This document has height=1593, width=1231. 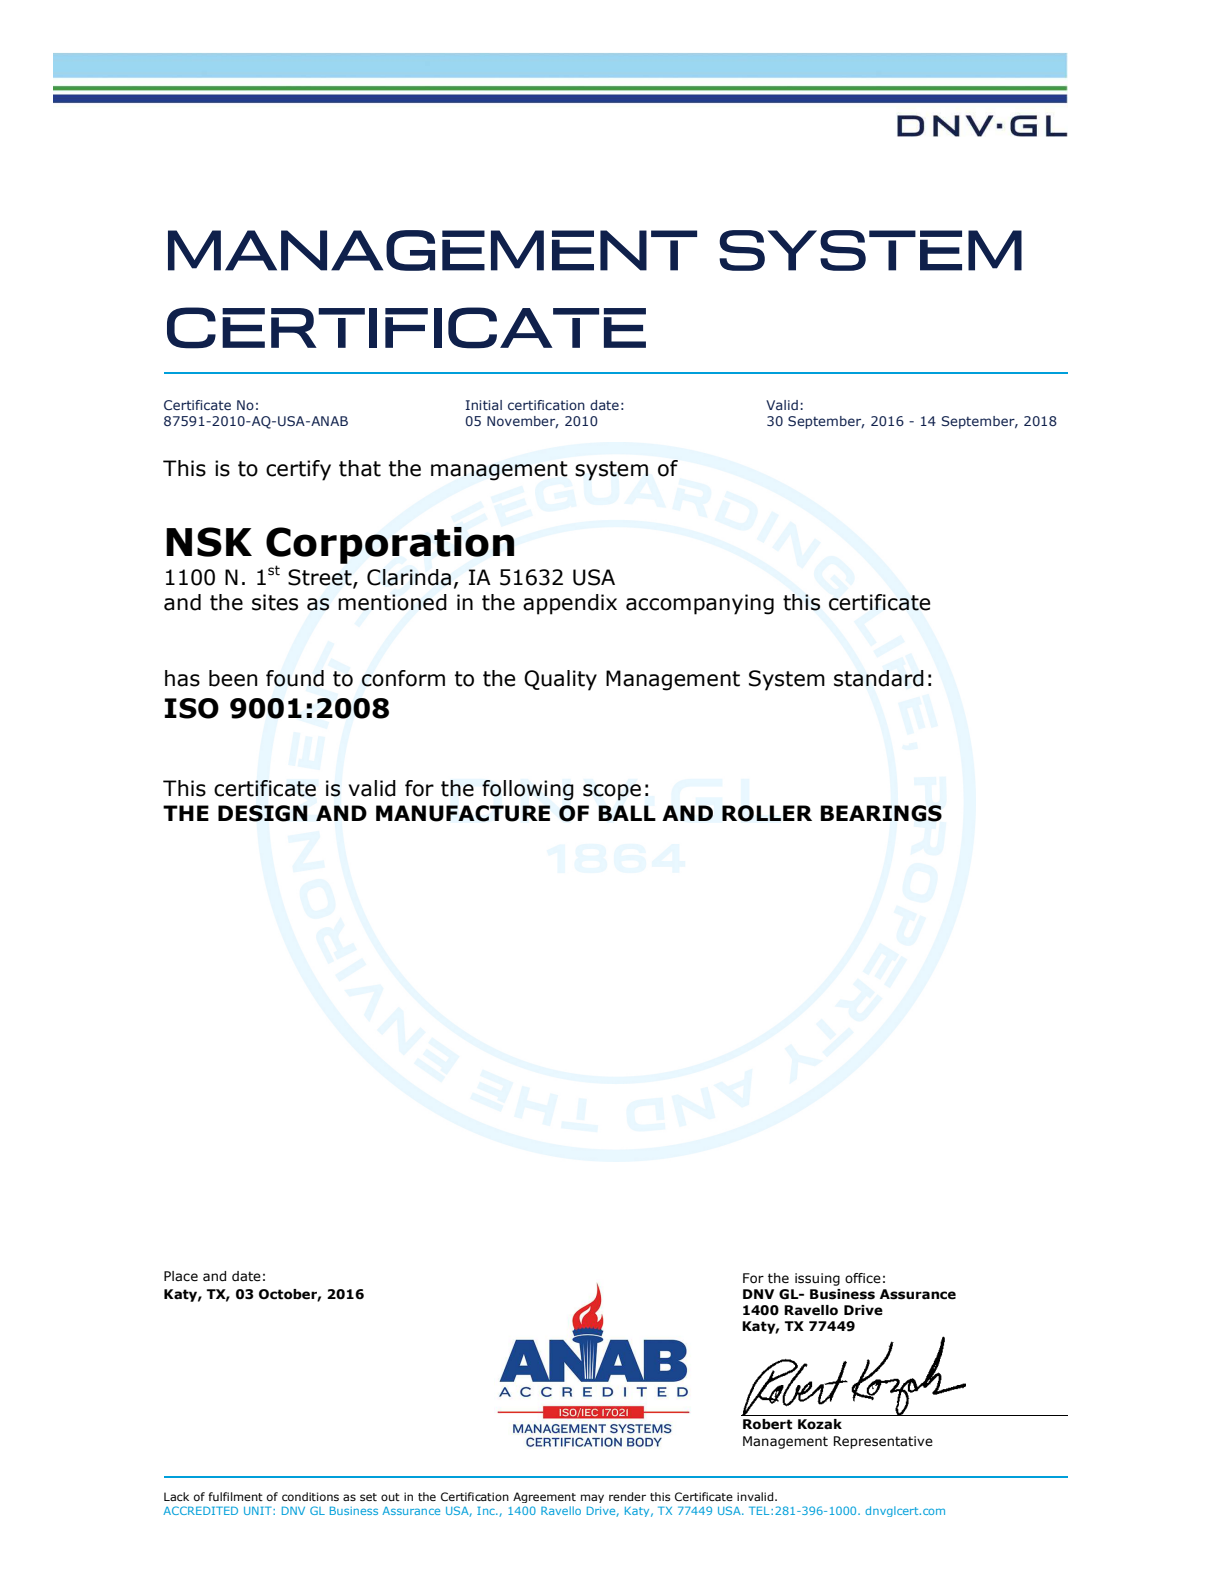 What do you see at coordinates (879, 678) in the document?
I see `standard` at bounding box center [879, 678].
